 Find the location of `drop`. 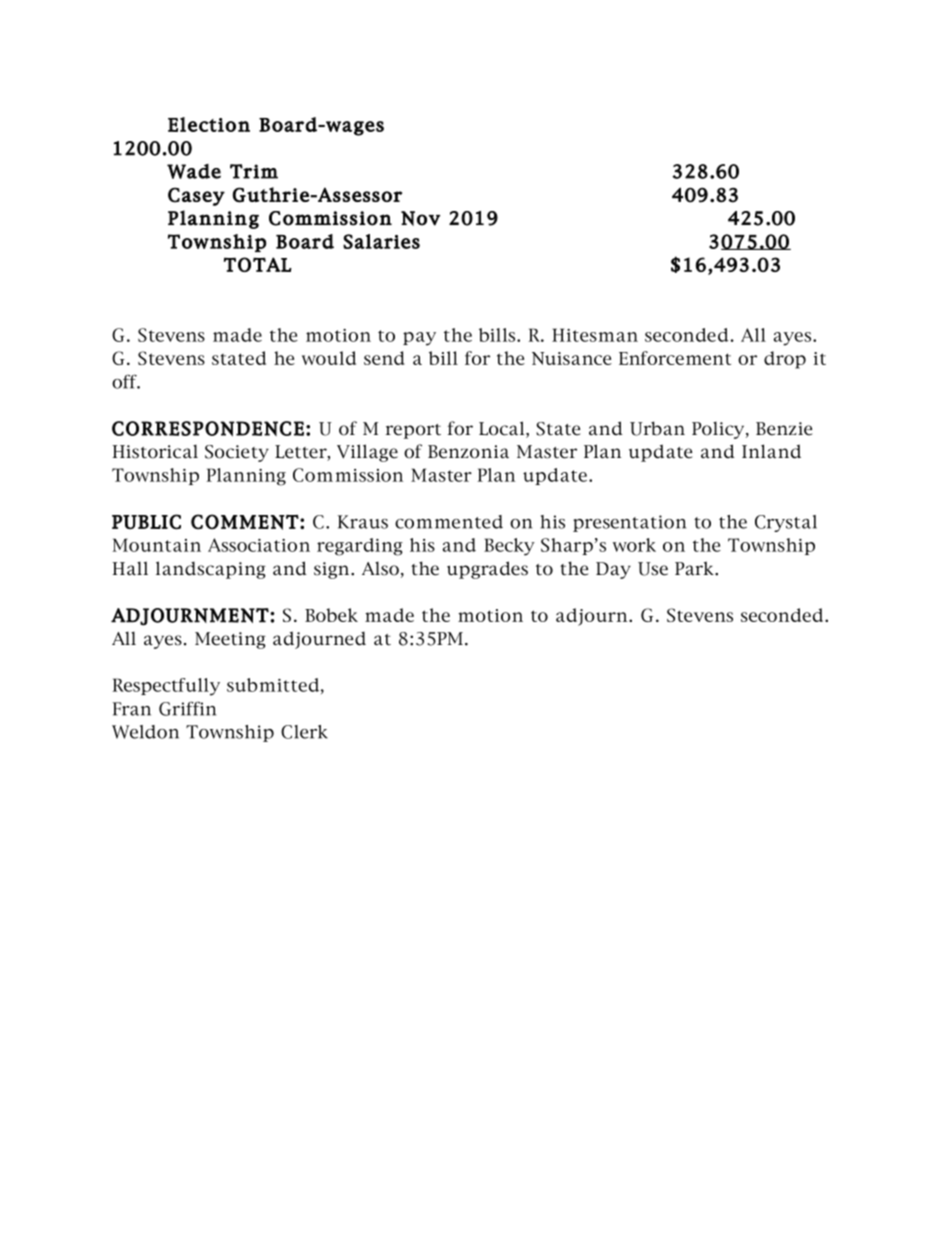

drop is located at coordinates (785, 360).
